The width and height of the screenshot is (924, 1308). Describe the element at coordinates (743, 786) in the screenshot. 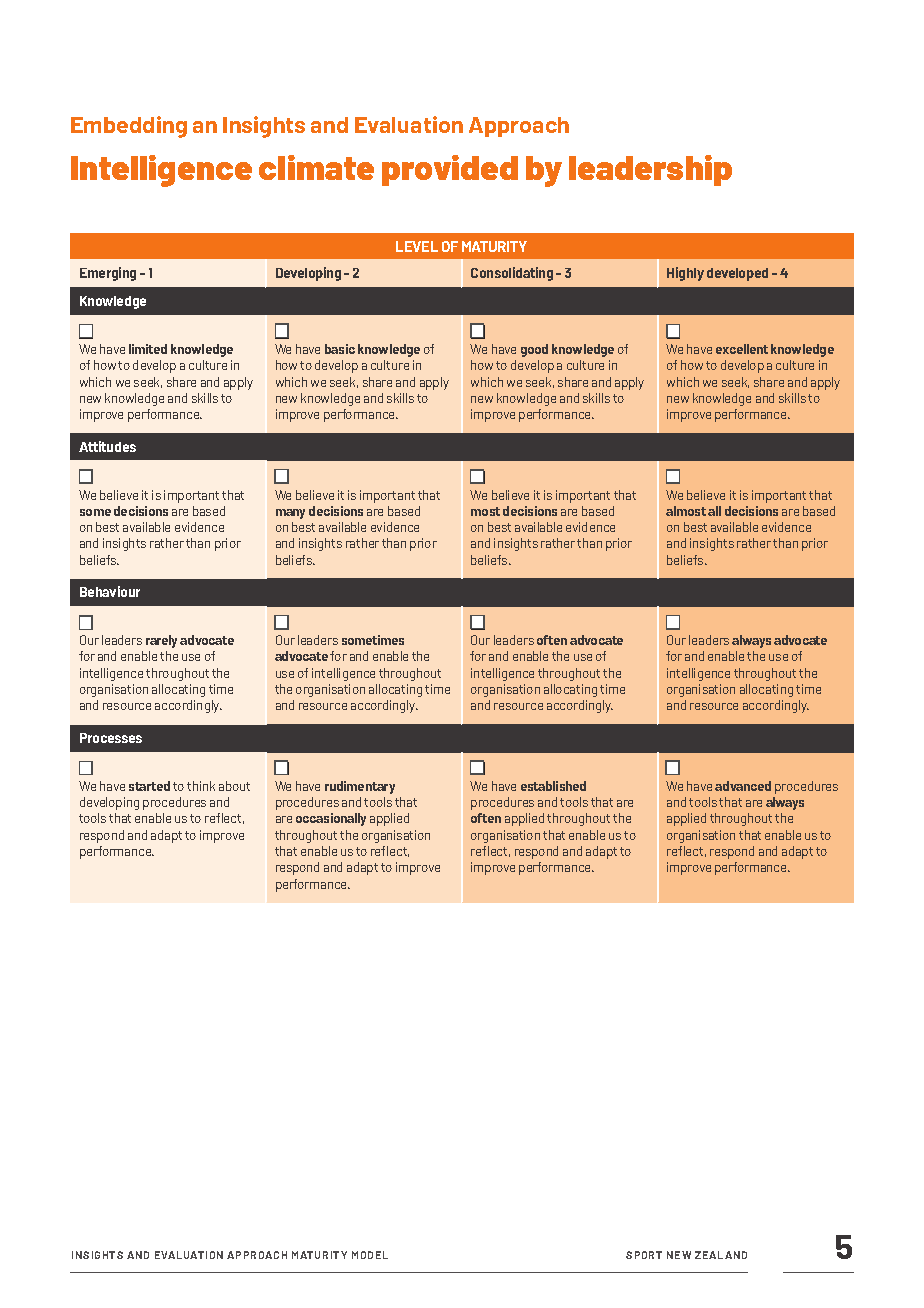

I see `advanced` at that location.
